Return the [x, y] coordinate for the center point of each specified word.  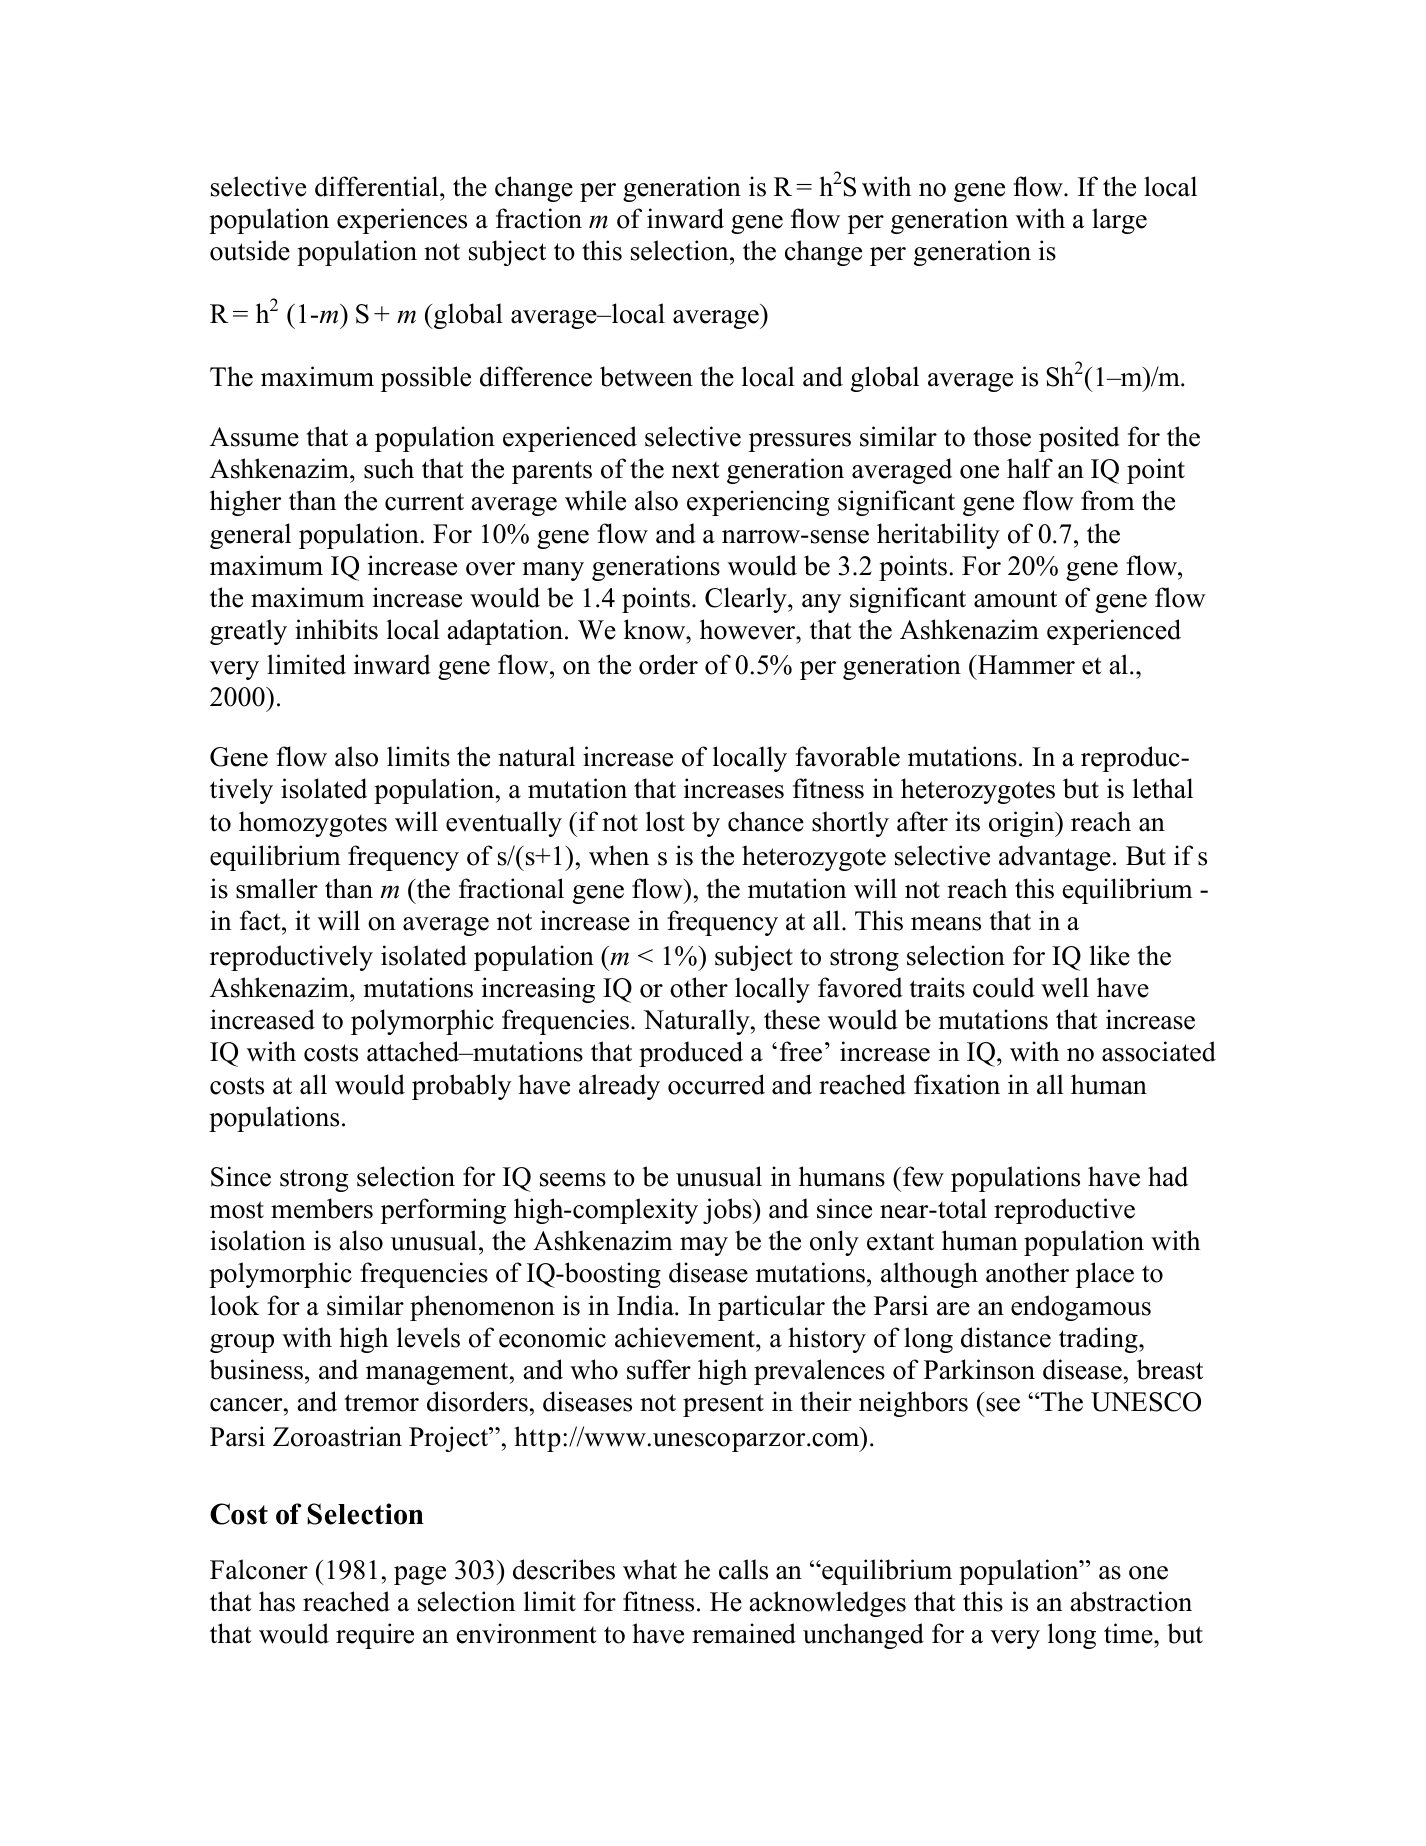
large [1119, 221]
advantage [1055, 858]
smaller [277, 888]
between [646, 376]
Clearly [747, 600]
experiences [402, 221]
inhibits [336, 629]
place [1105, 1275]
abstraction [1131, 1601]
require [375, 1636]
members [322, 1208]
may [704, 1246]
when [619, 855]
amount [1015, 599]
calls [743, 1569]
